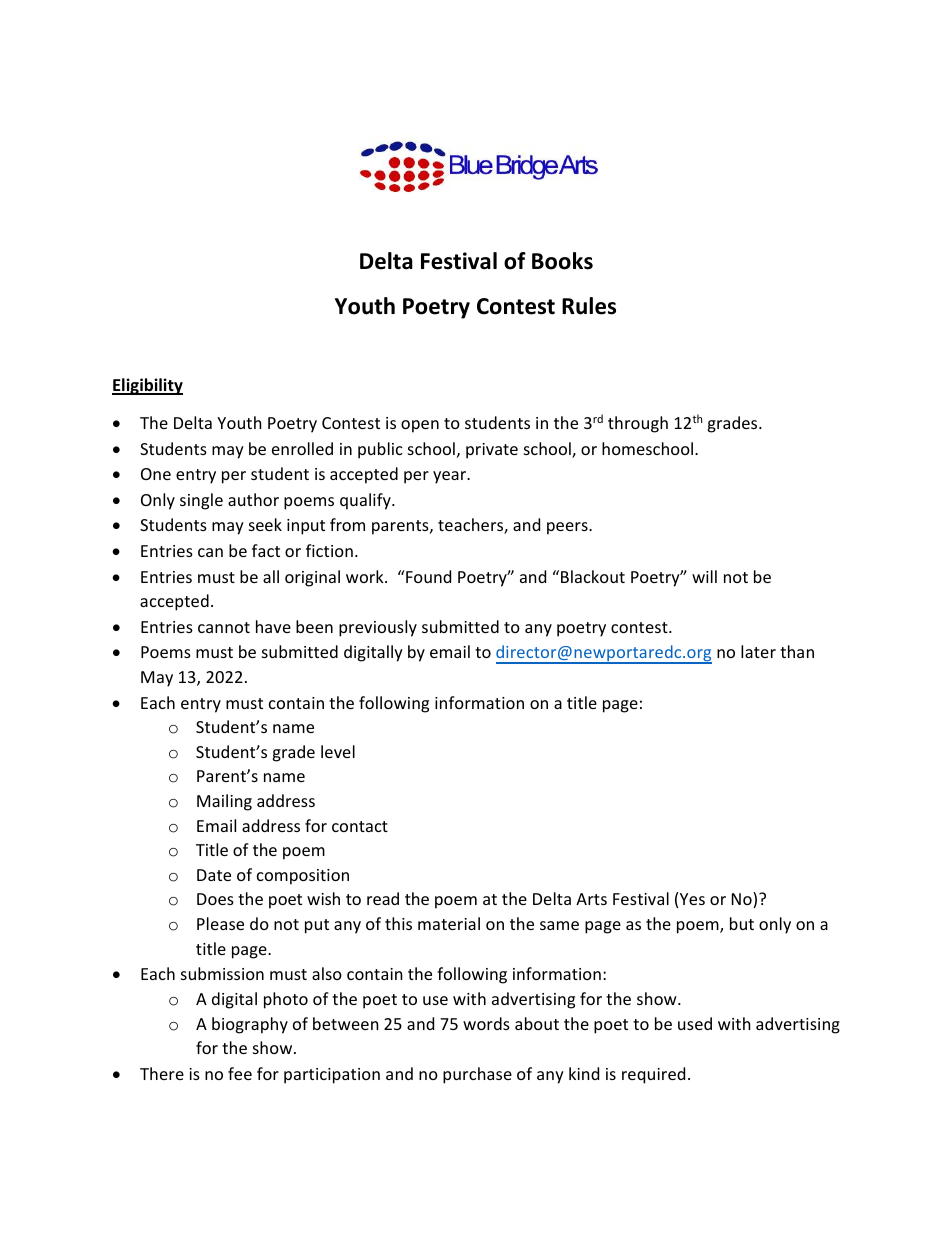 The width and height of the screenshot is (952, 1233). What do you see at coordinates (589, 306) in the screenshot?
I see `Rules` at bounding box center [589, 306].
